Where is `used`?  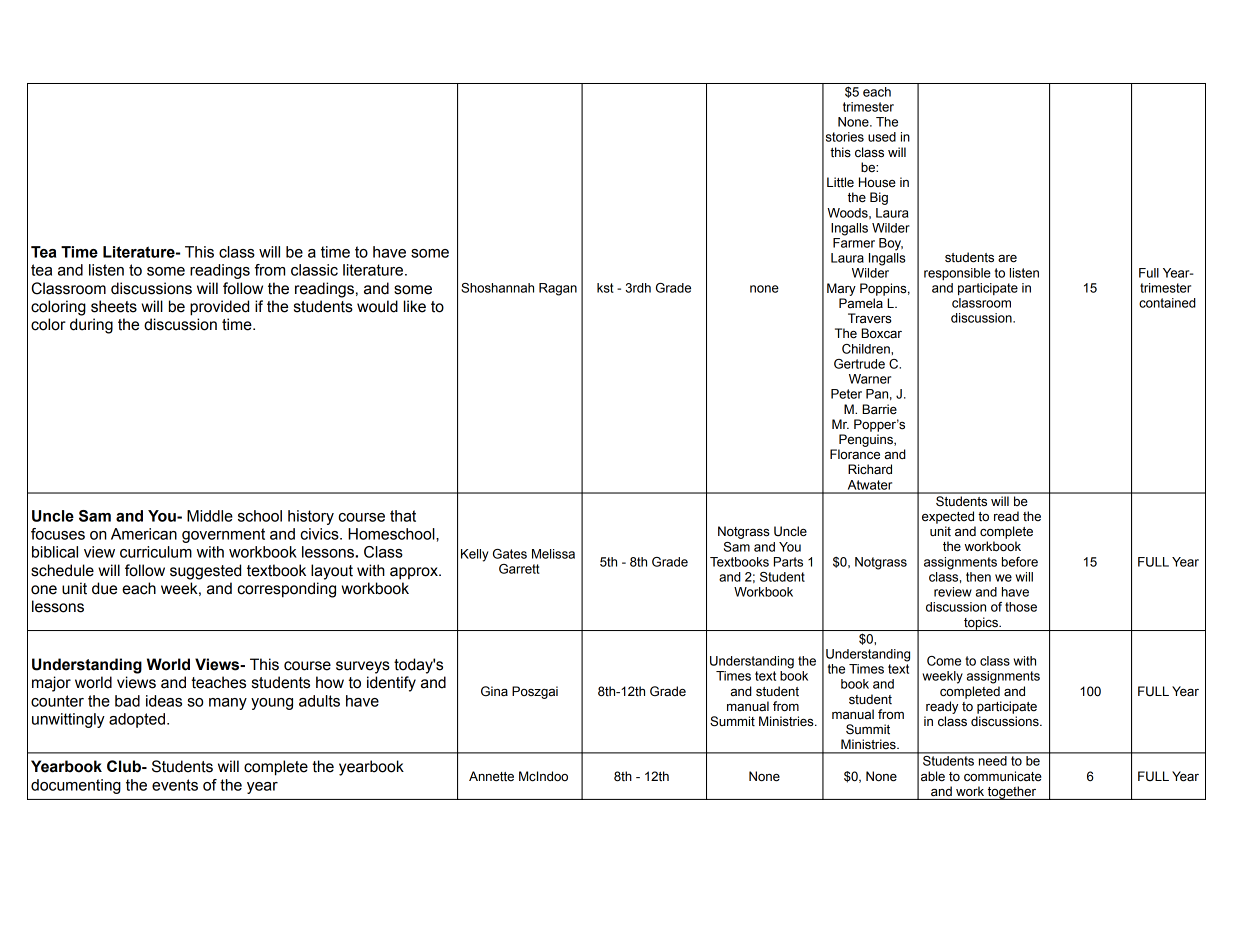
used is located at coordinates (882, 137).
